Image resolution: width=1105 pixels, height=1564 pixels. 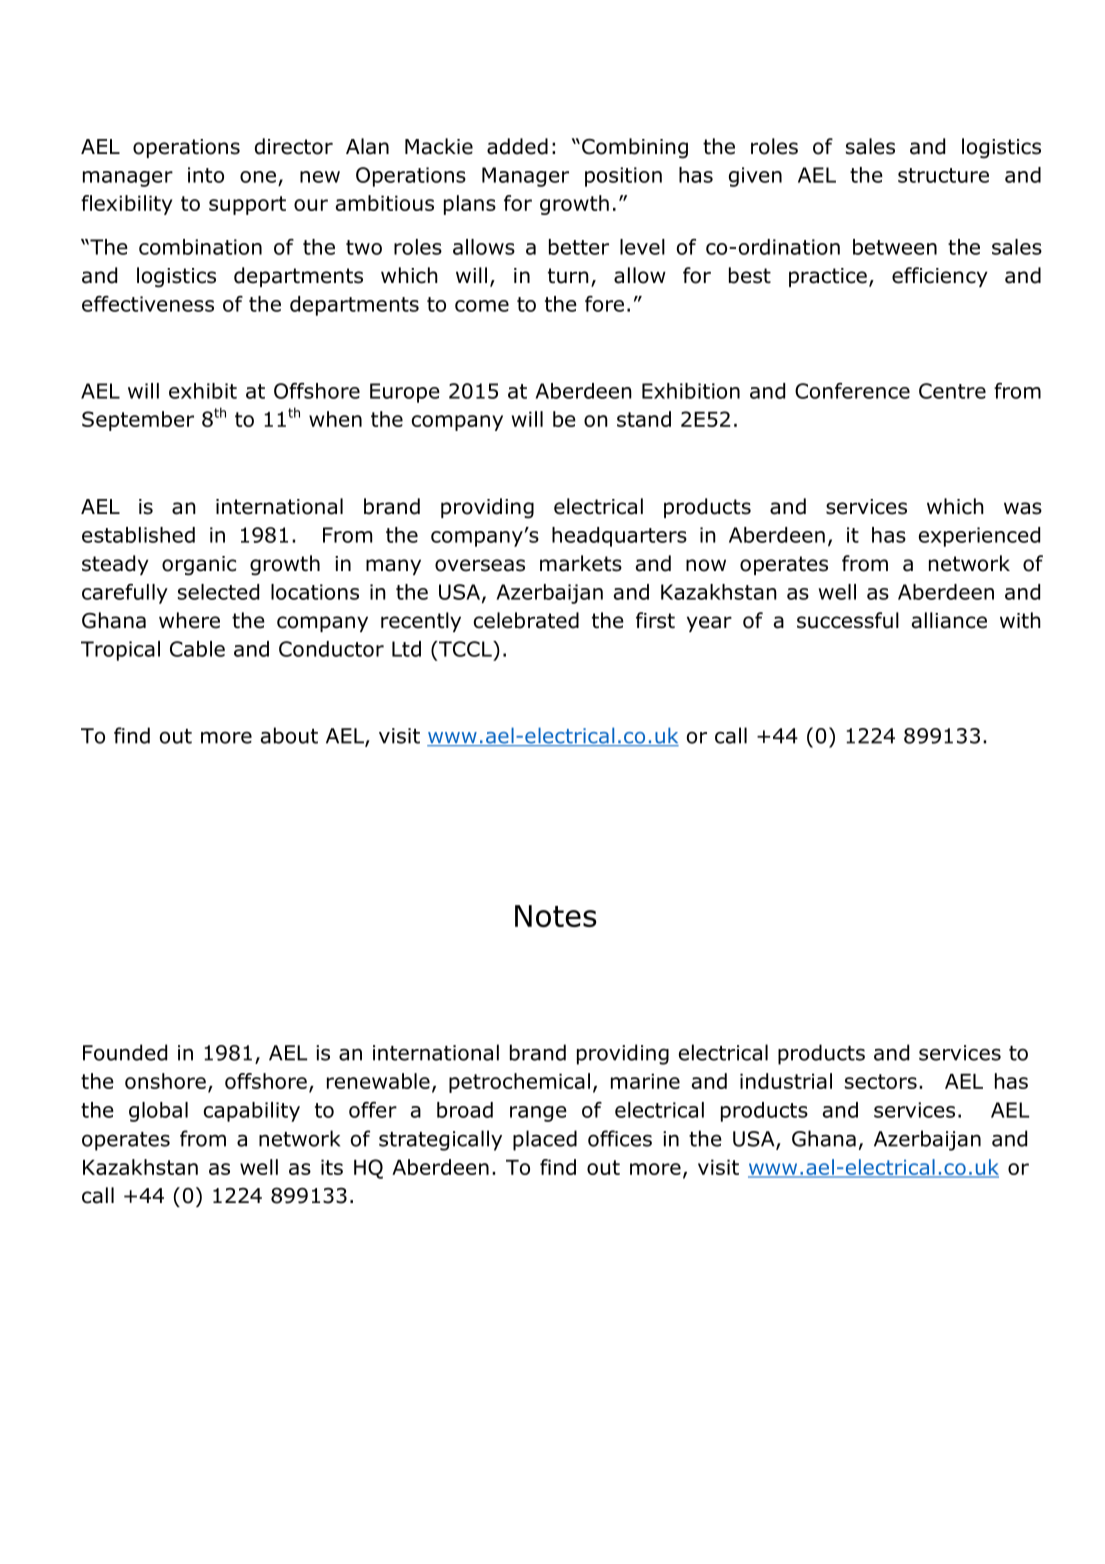 I want to click on alliance, so click(x=949, y=620).
